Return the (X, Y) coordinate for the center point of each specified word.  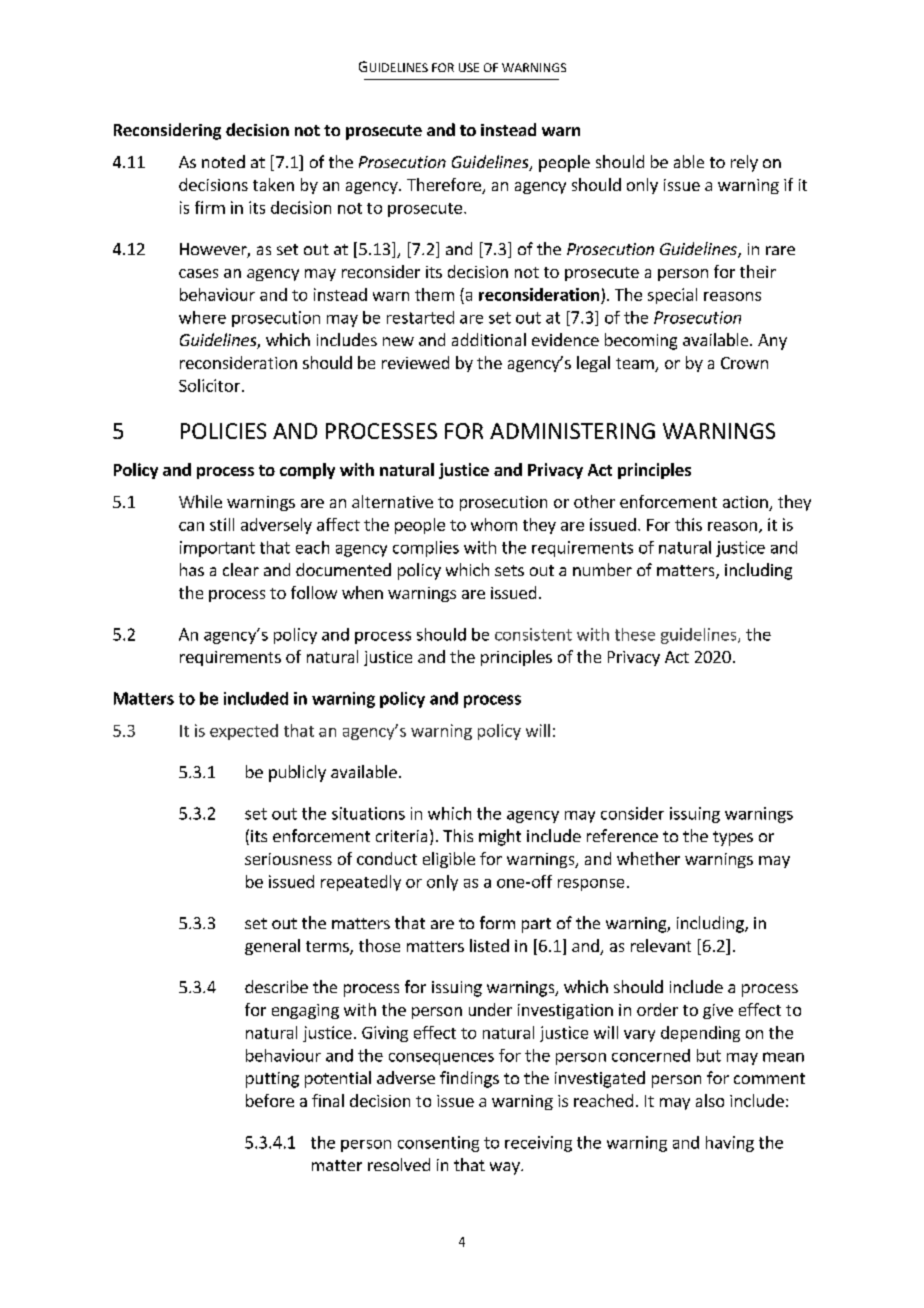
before (270, 1100)
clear (241, 569)
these (635, 634)
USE (469, 67)
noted (223, 161)
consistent (533, 634)
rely (744, 163)
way (506, 1168)
